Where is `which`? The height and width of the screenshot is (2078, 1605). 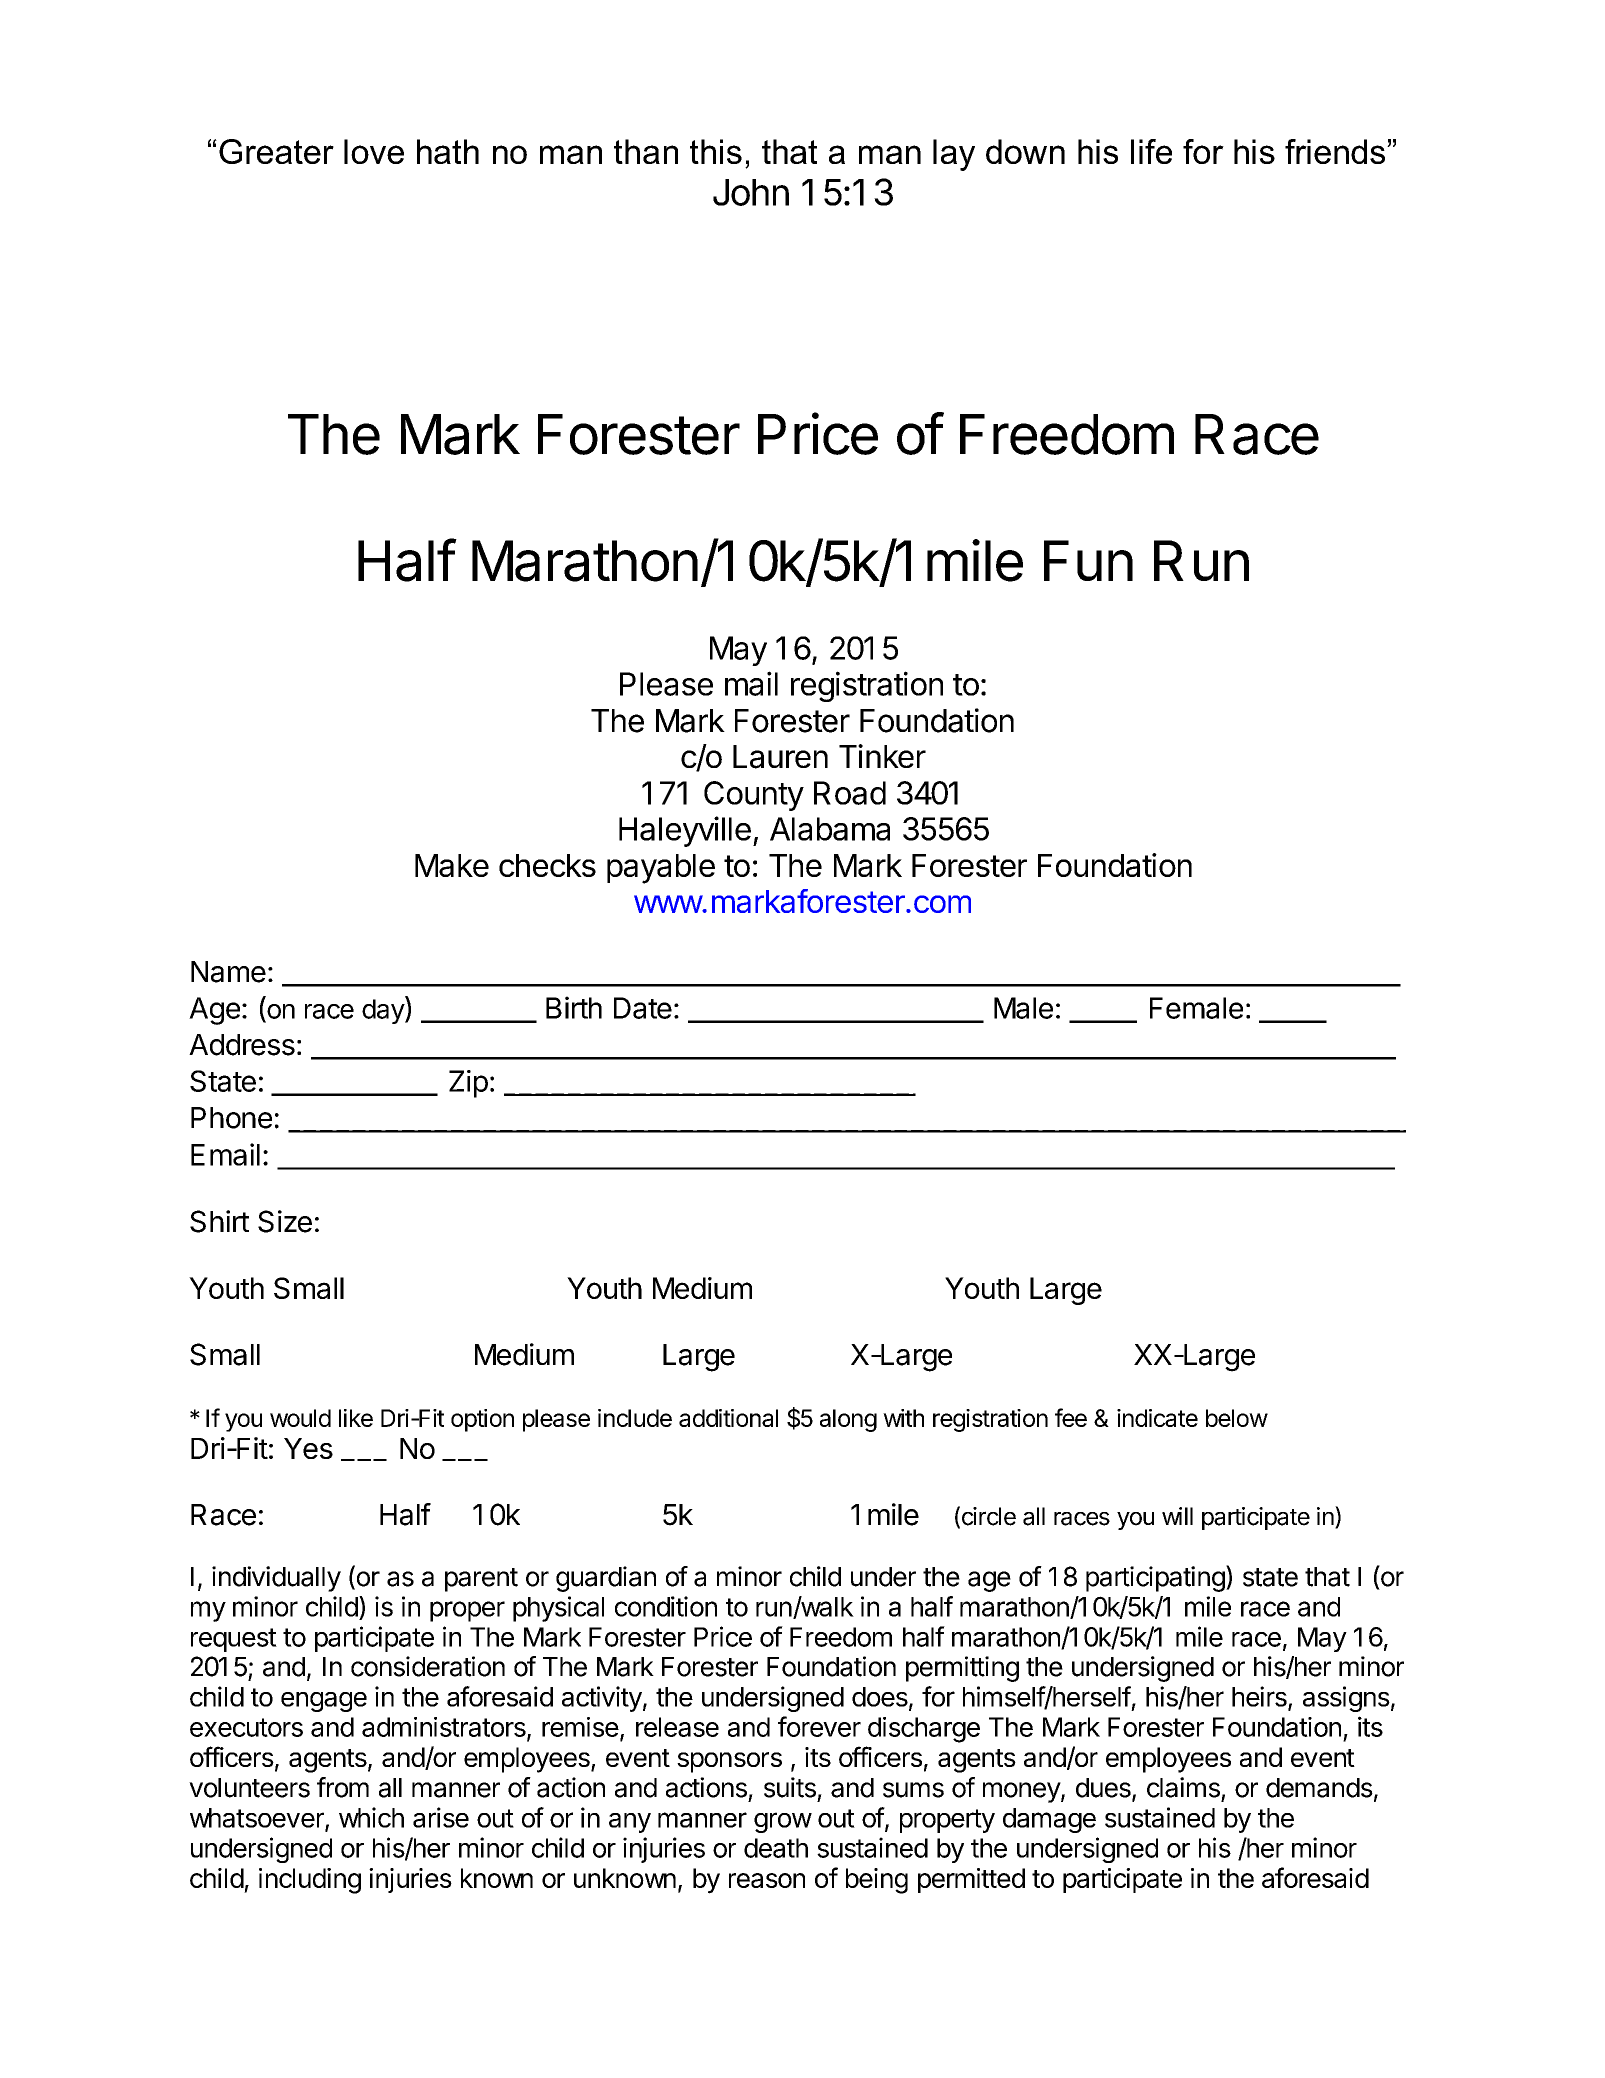 which is located at coordinates (371, 1817).
